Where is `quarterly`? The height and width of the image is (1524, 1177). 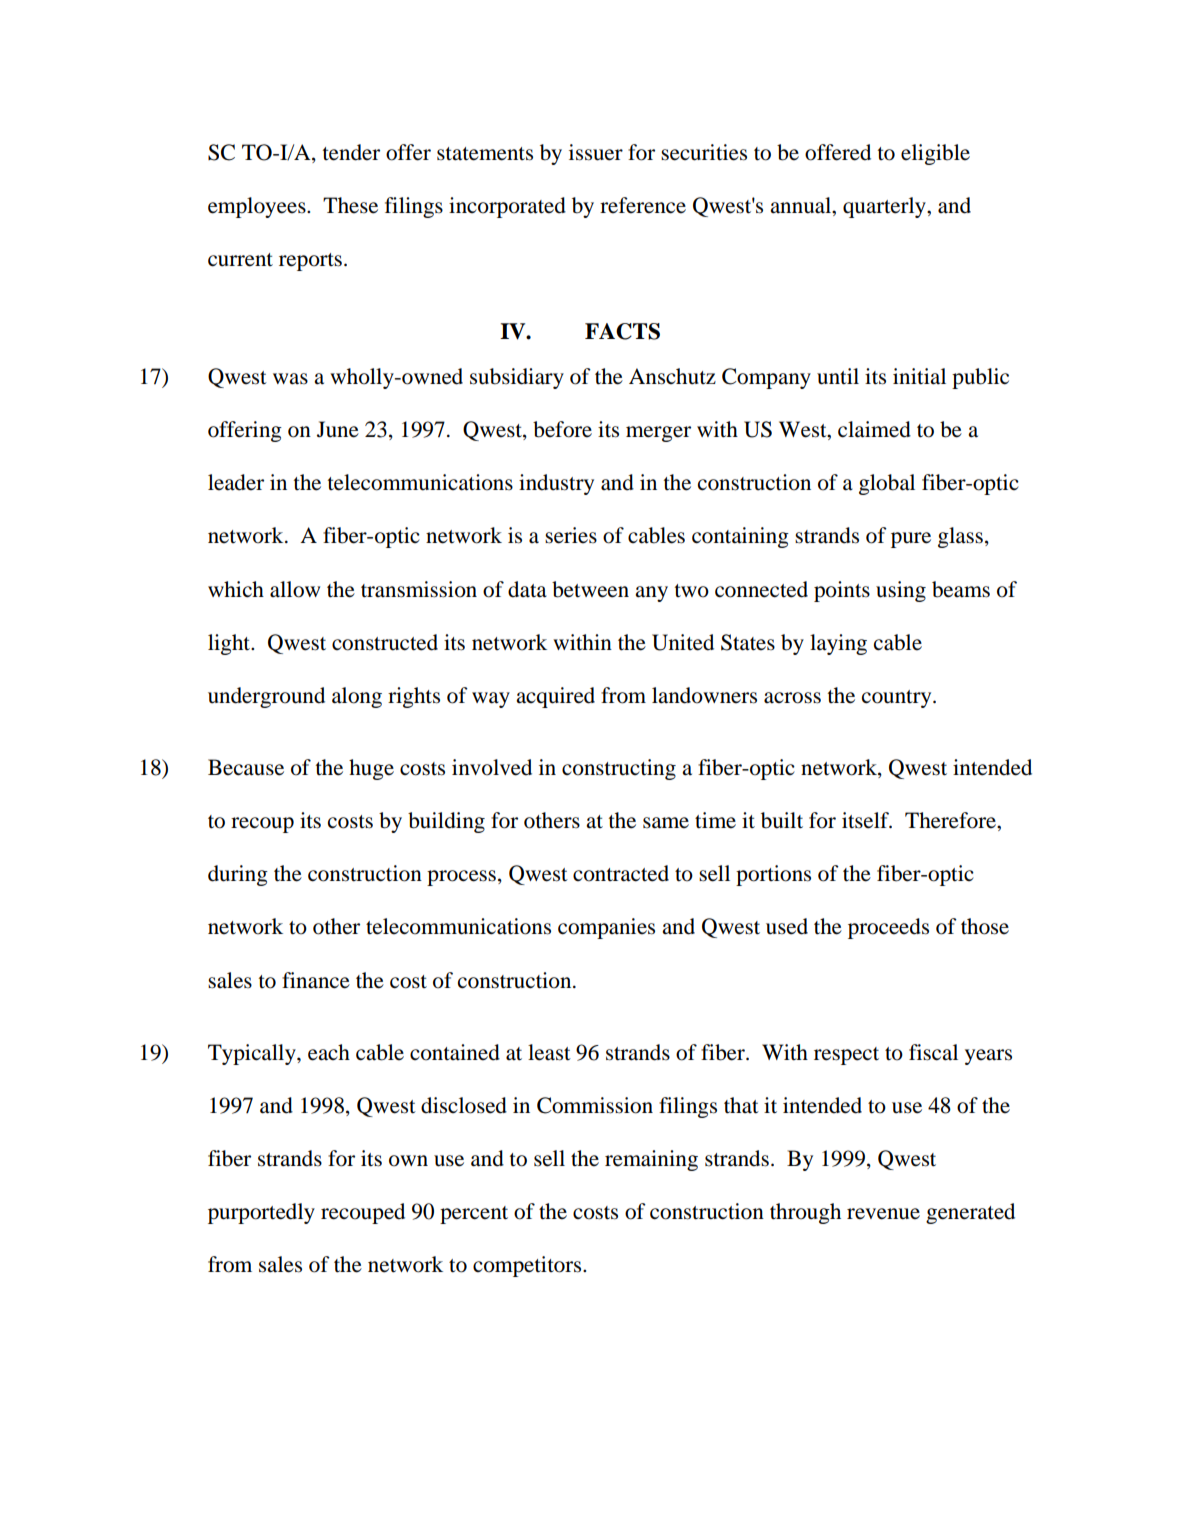
quarterly is located at coordinates (885, 207).
